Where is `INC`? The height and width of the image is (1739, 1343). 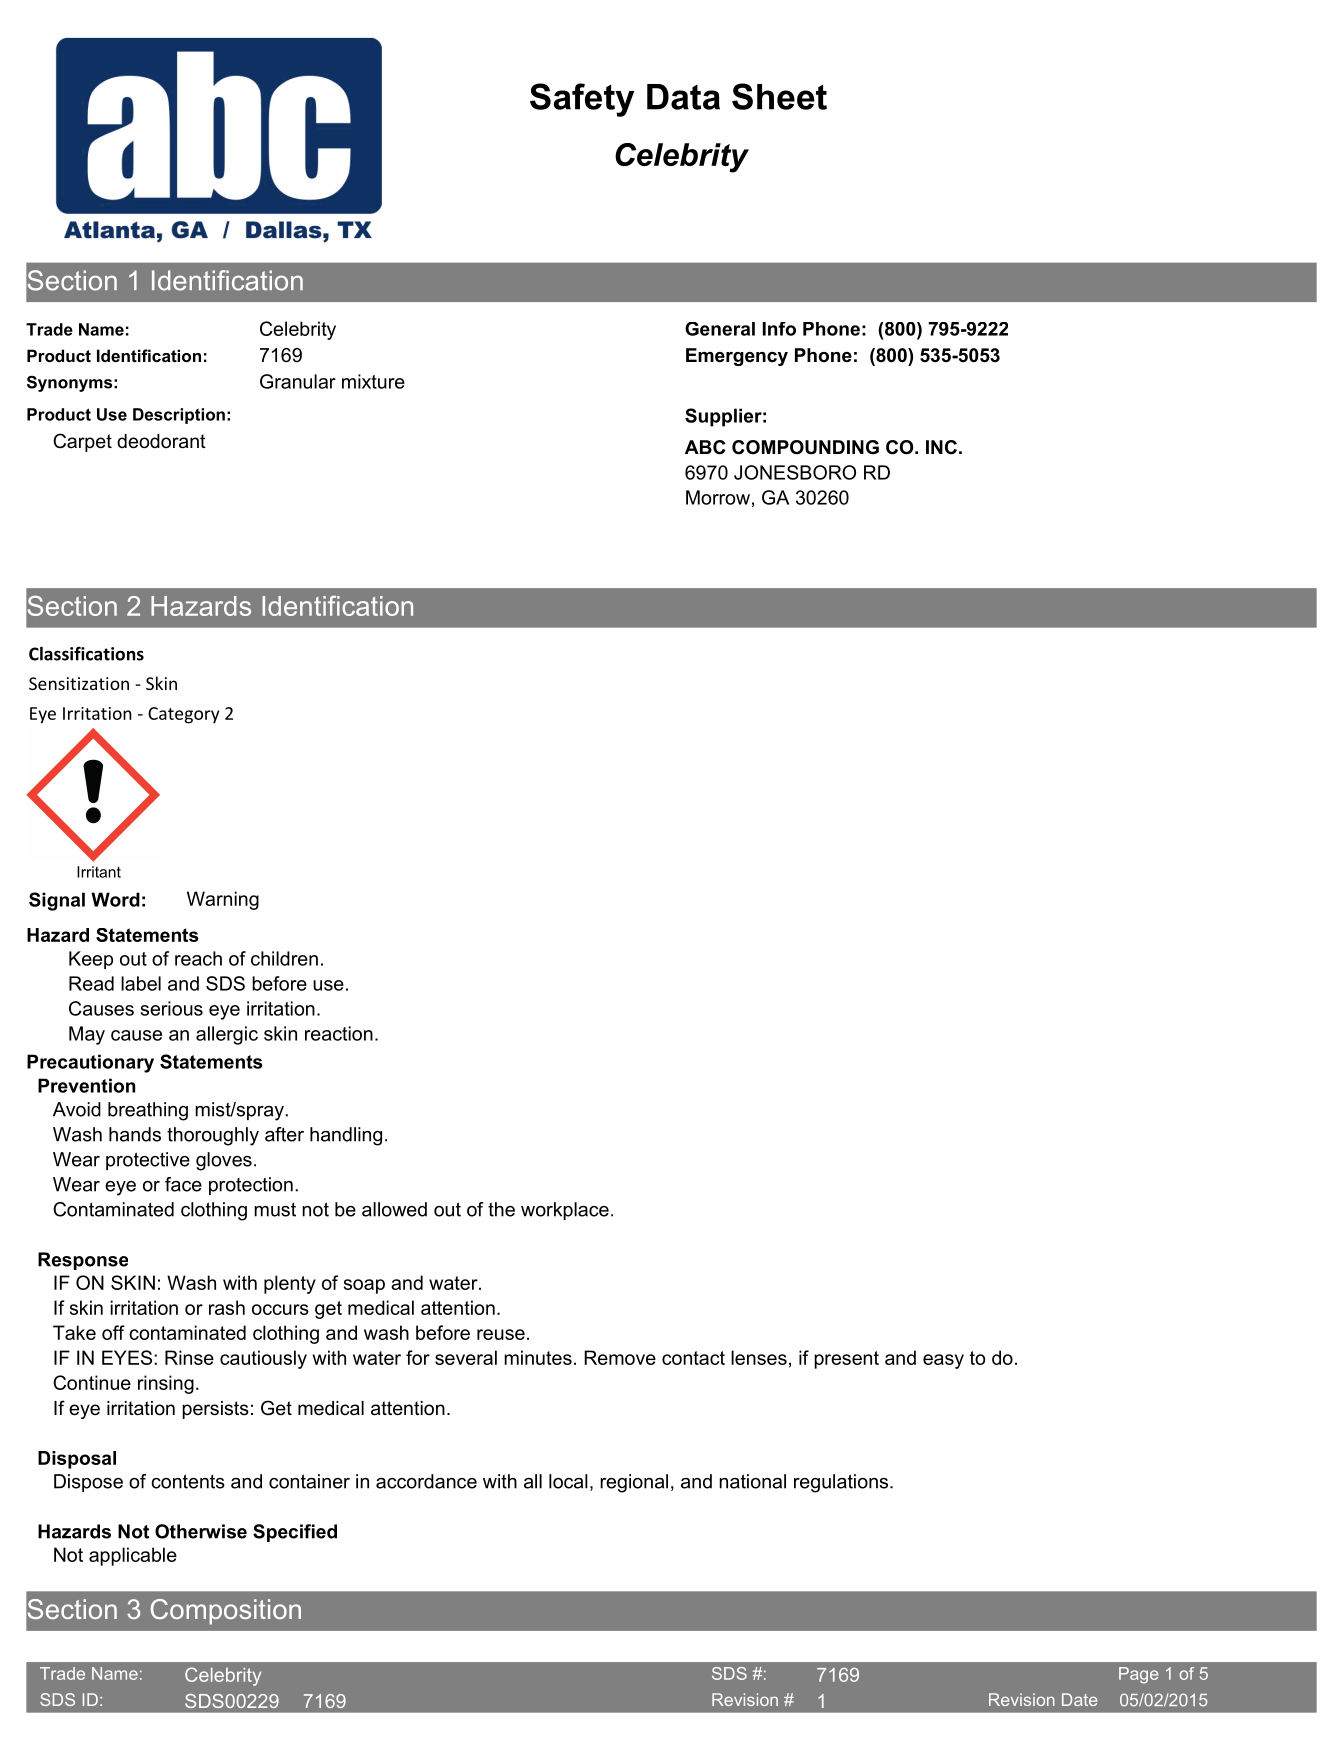
INC is located at coordinates (941, 447).
